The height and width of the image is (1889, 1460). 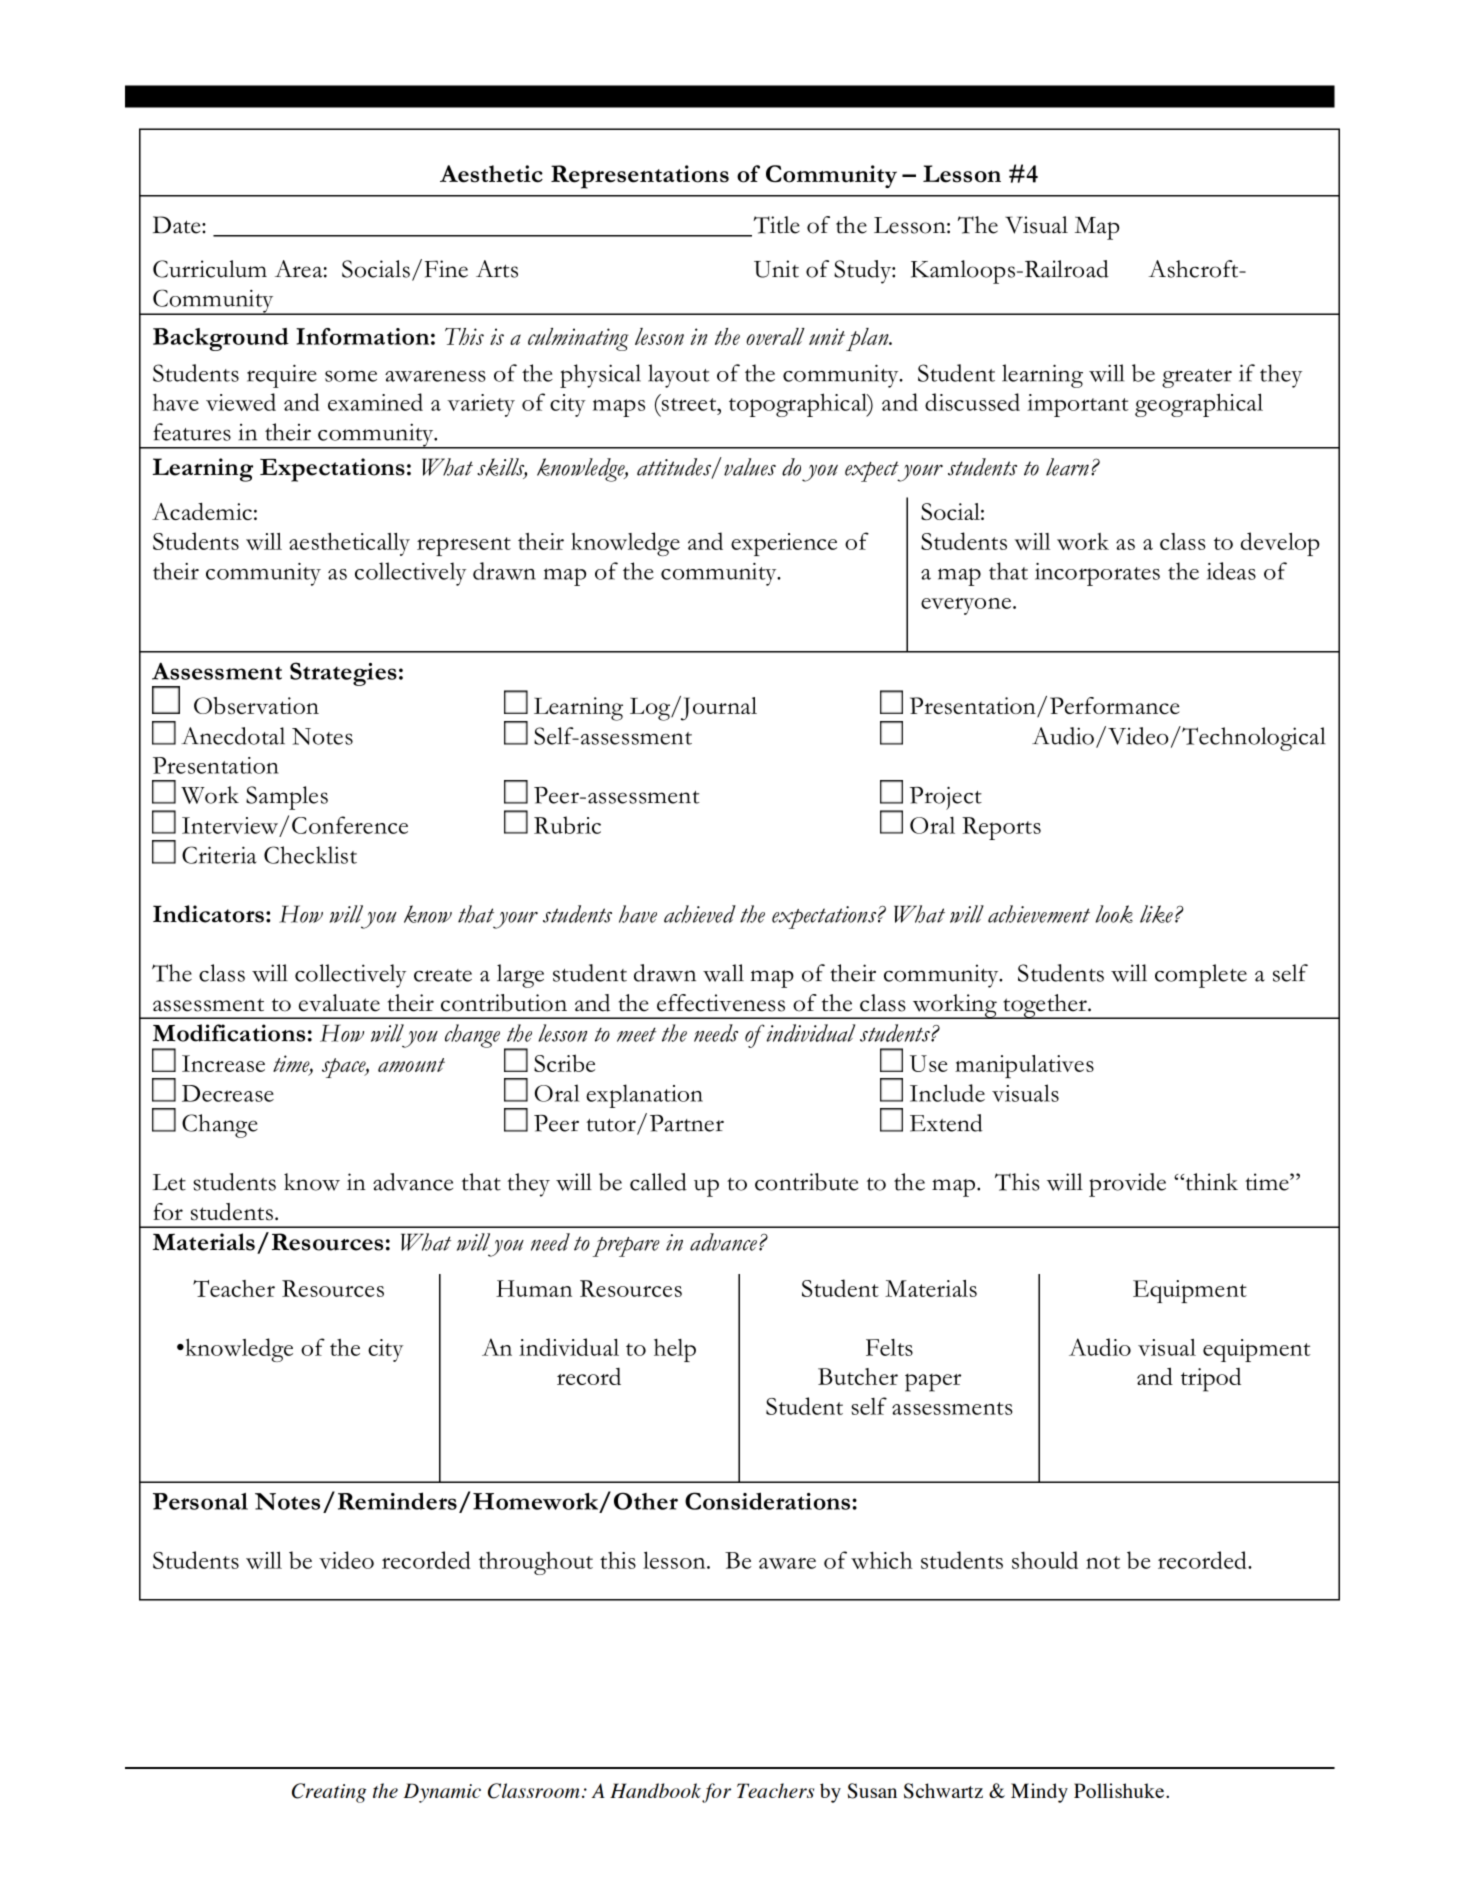 I want to click on Title, so click(x=775, y=226).
